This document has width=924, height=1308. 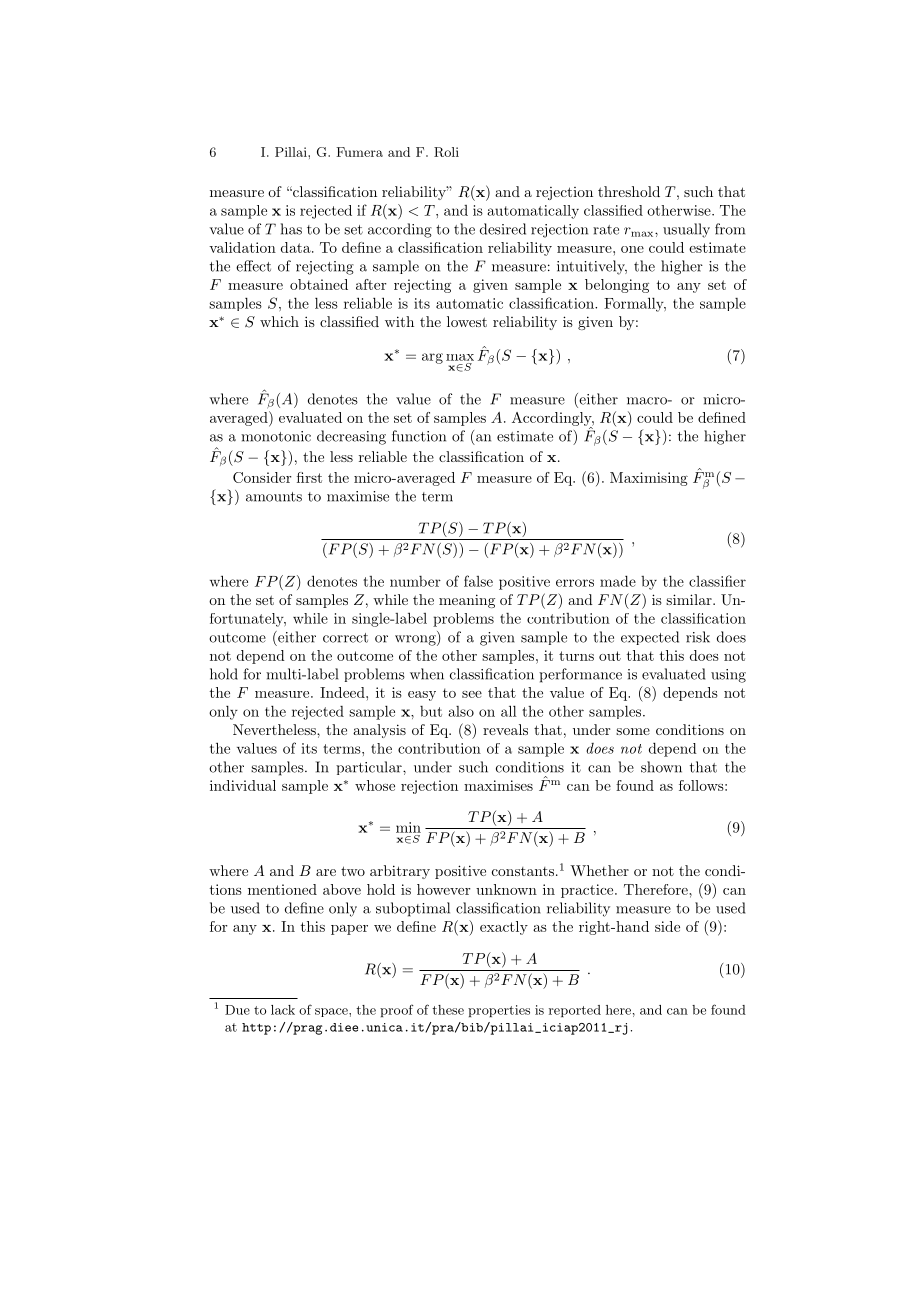 What do you see at coordinates (283, 1010) in the document?
I see `lack` at bounding box center [283, 1010].
